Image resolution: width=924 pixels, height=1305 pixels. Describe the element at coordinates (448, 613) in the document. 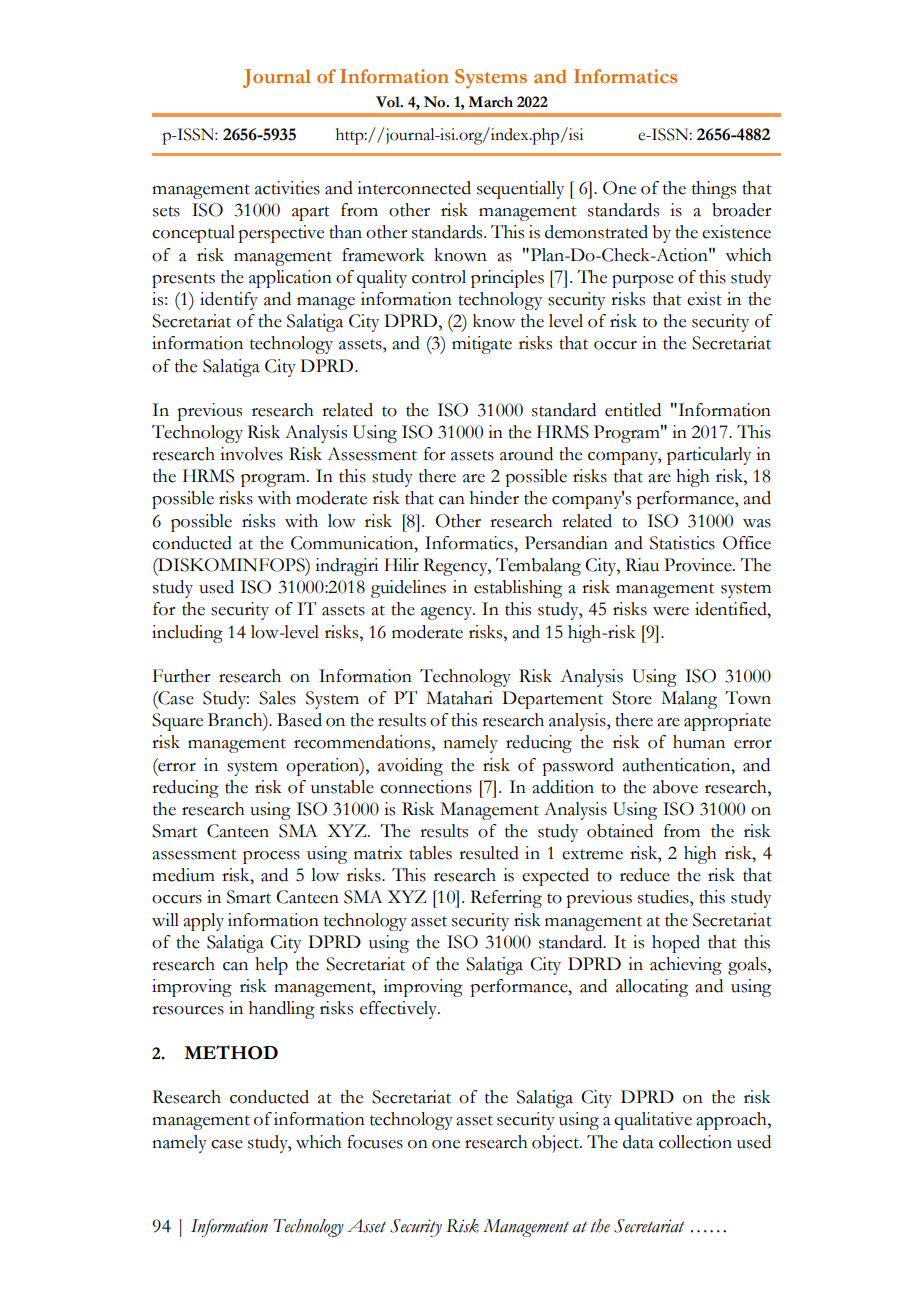

I see `agency` at that location.
